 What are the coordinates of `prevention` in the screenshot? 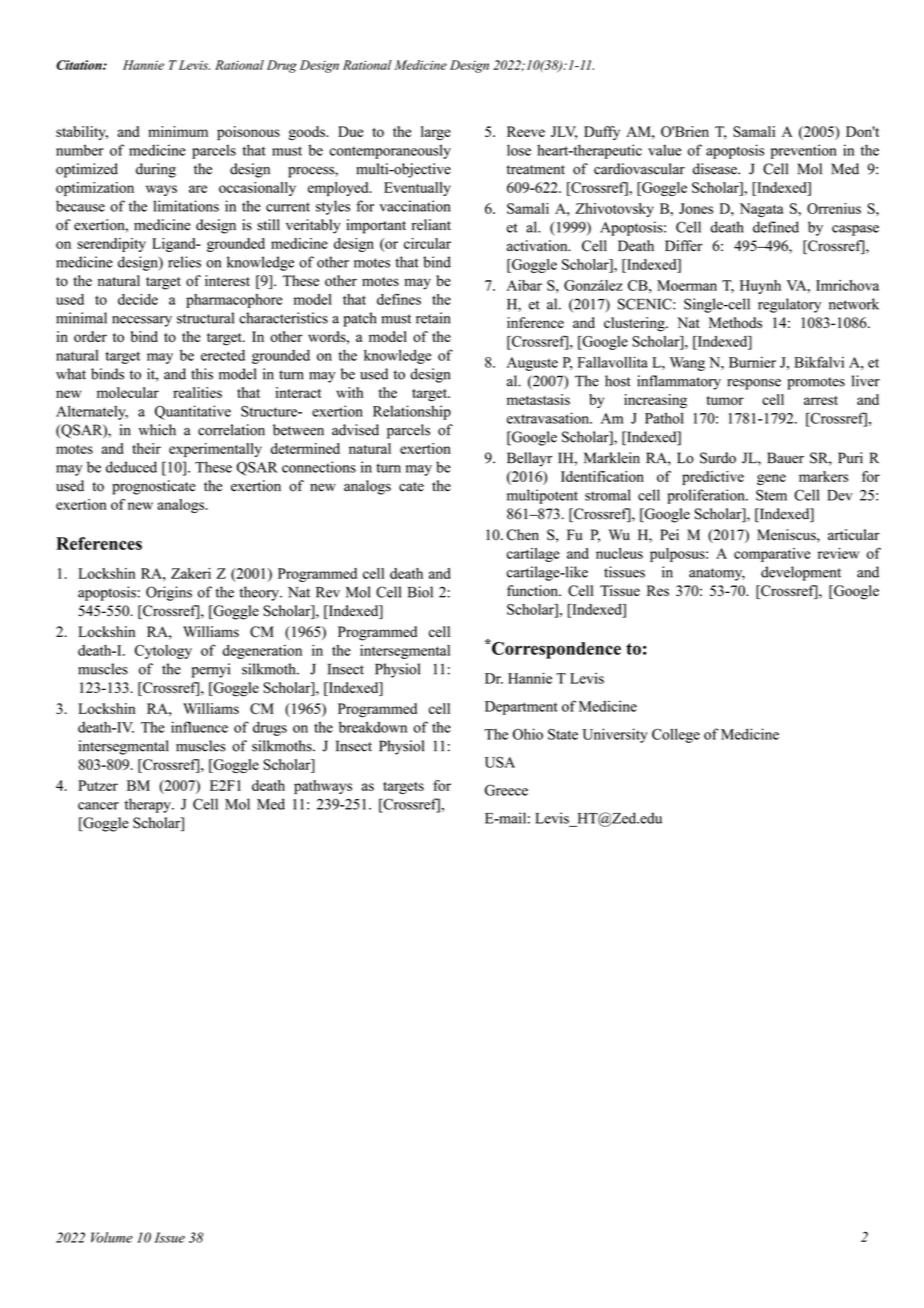 It's located at (804, 151).
